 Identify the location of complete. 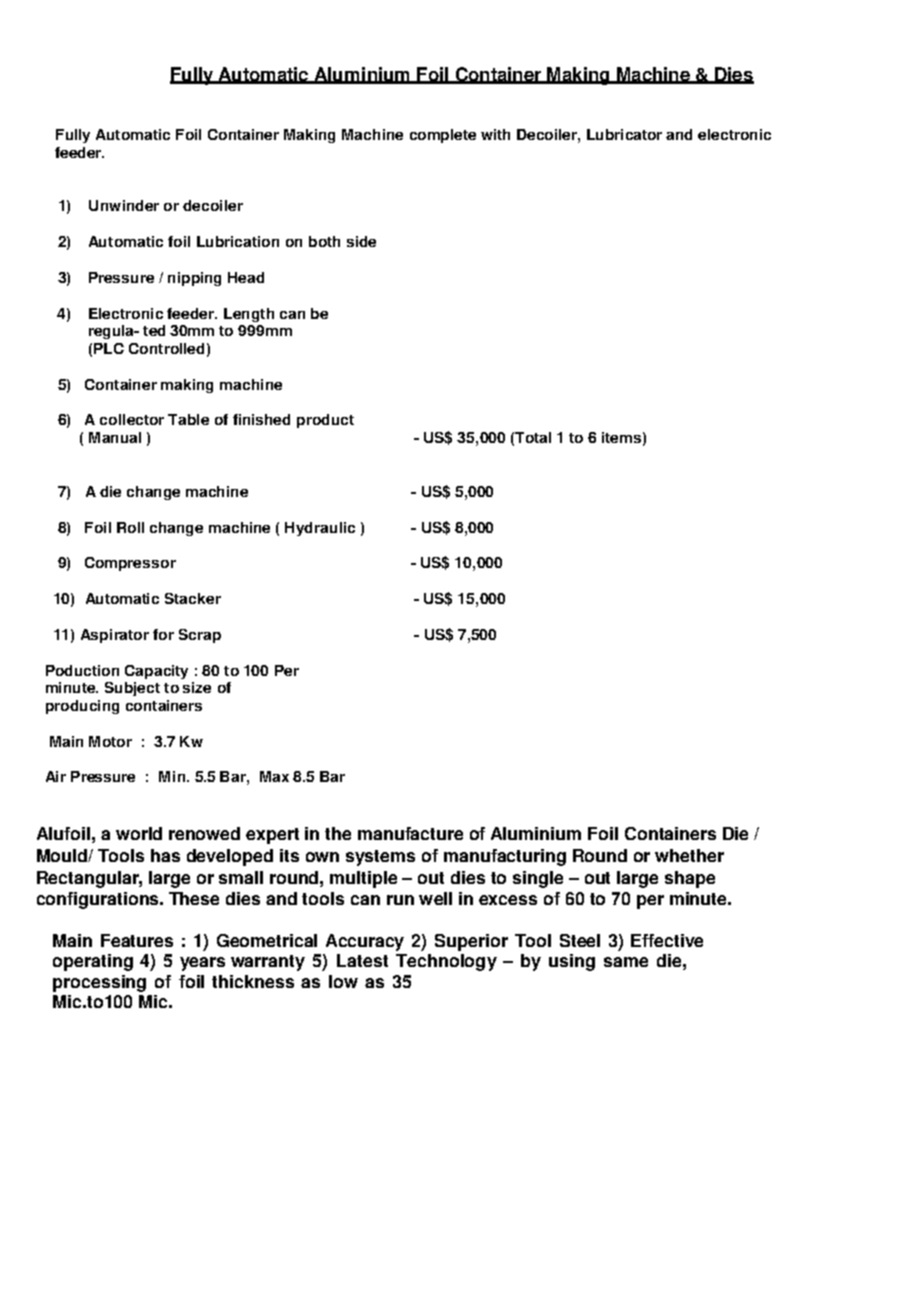
(443, 136).
